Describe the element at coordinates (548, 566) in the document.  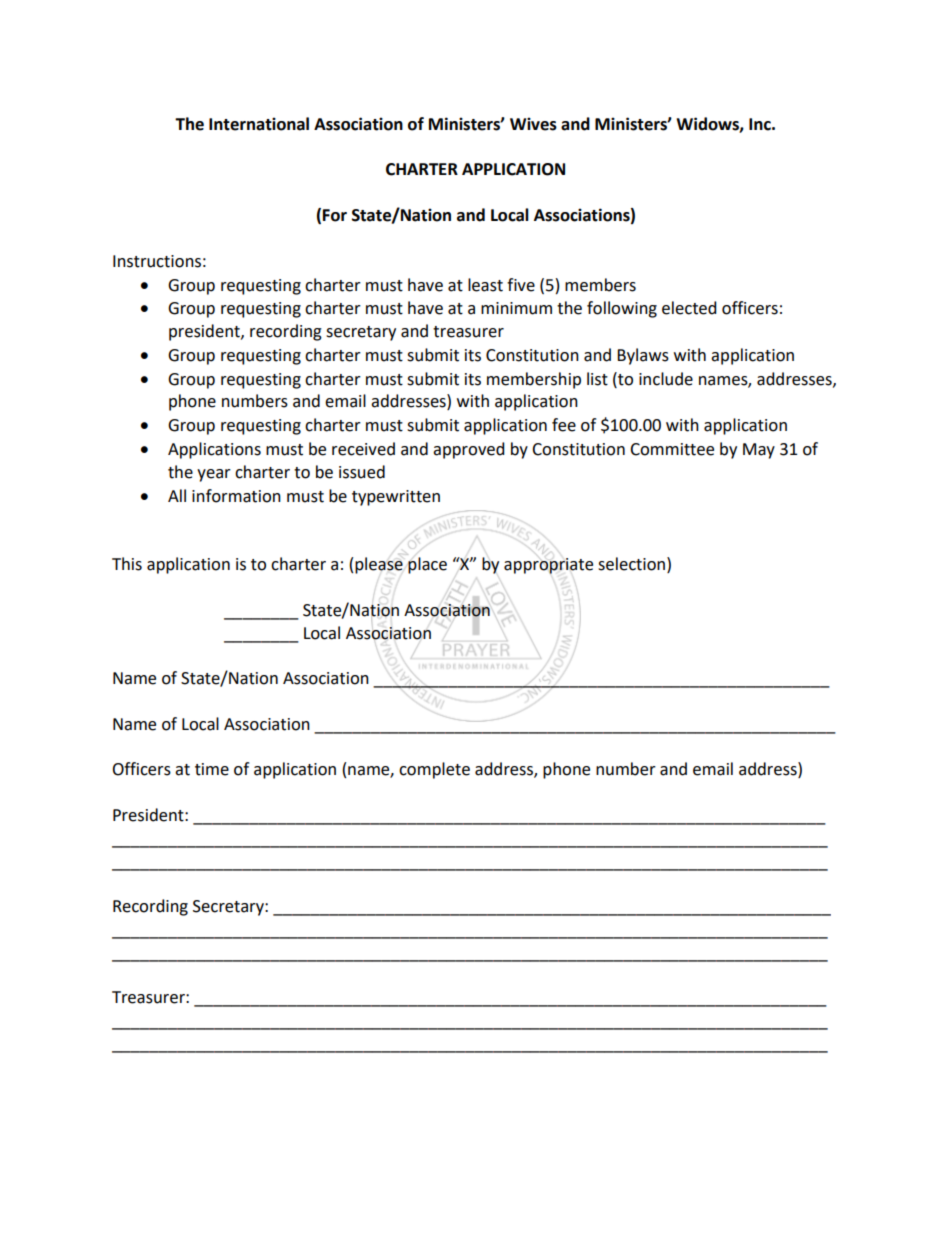
I see `appropriate` at that location.
